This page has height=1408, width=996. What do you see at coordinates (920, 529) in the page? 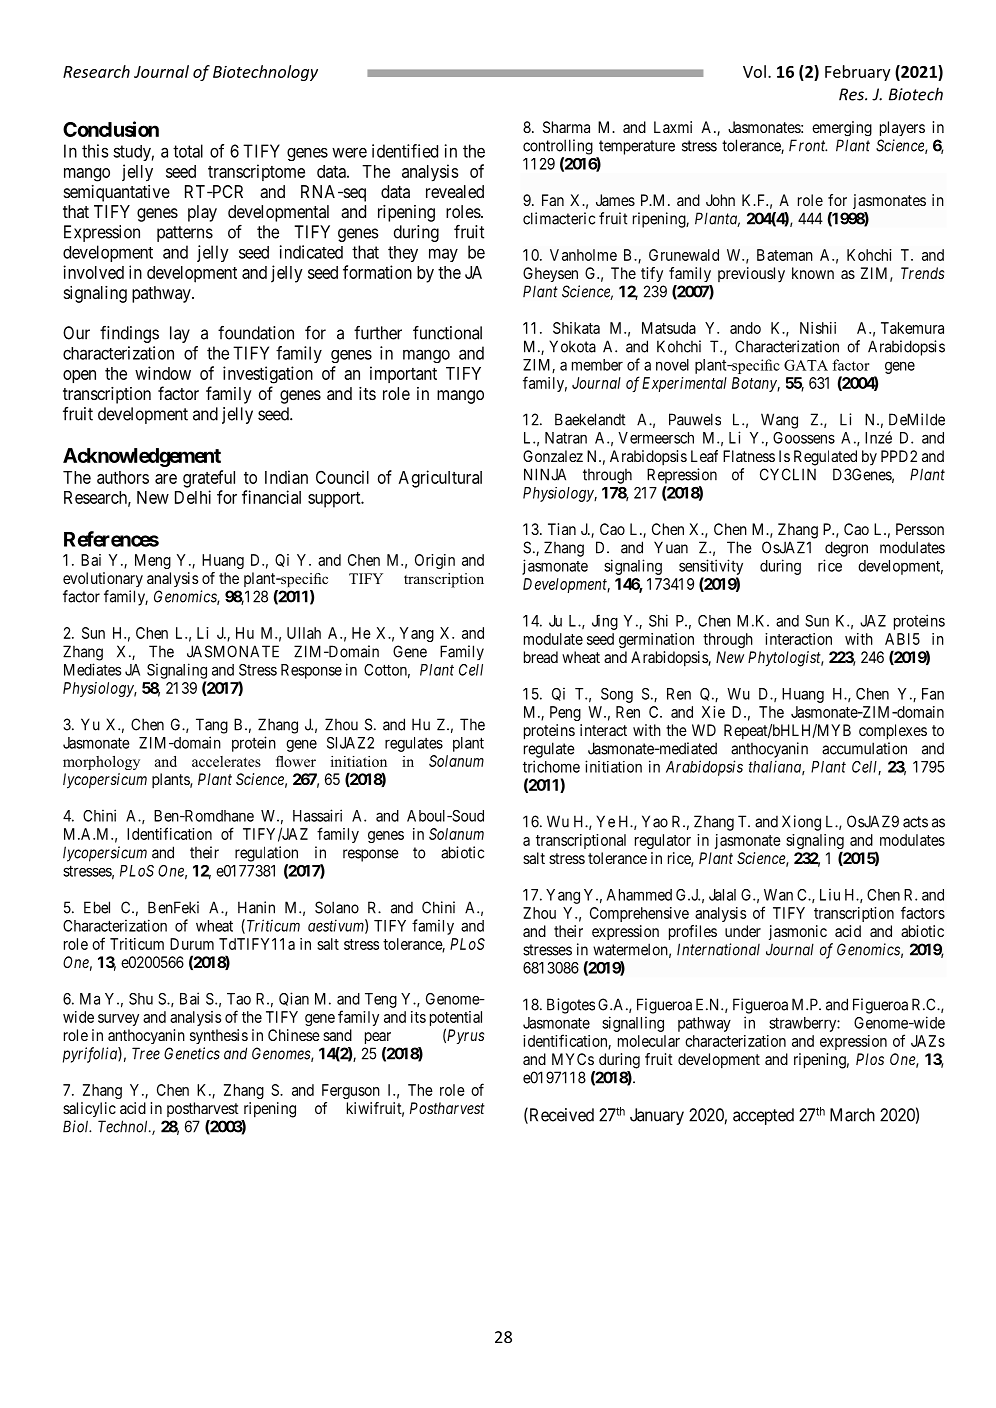
I see `Persson` at bounding box center [920, 529].
